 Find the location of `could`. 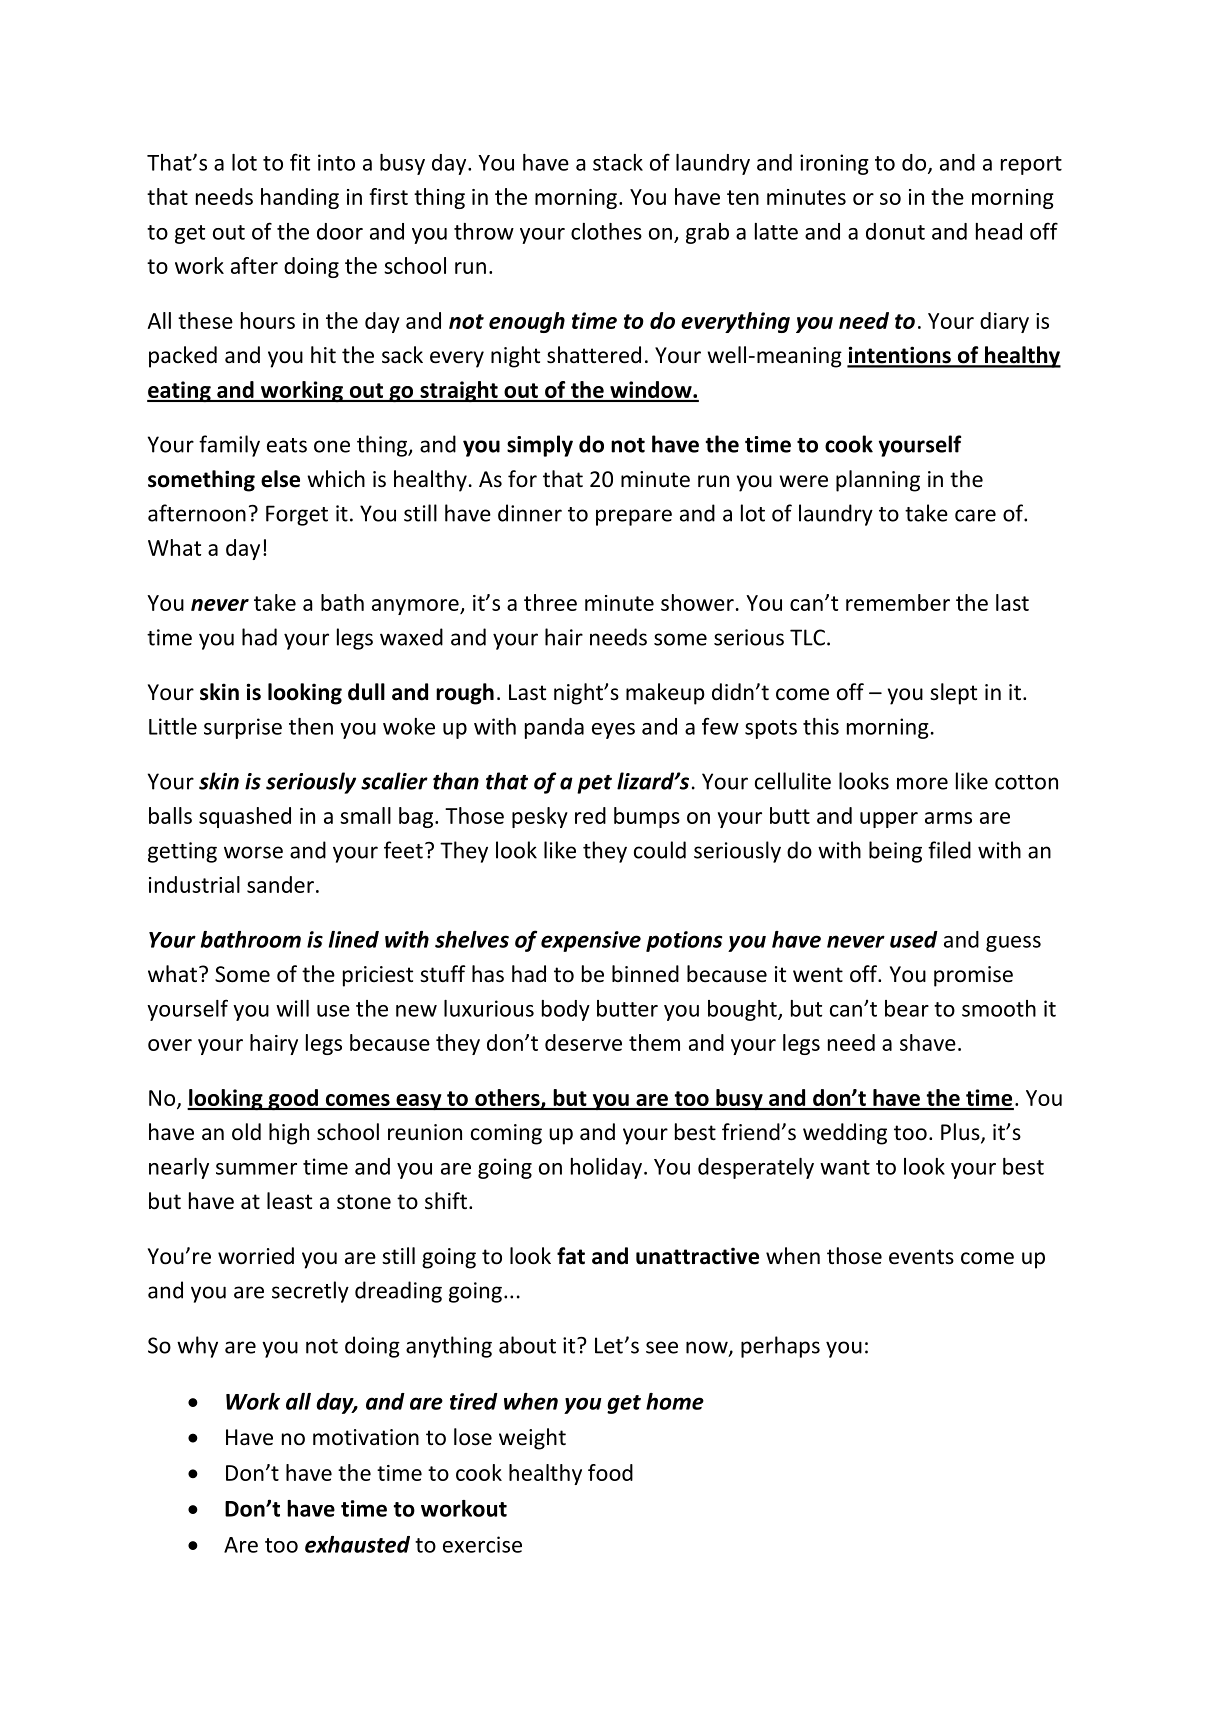

could is located at coordinates (660, 850).
